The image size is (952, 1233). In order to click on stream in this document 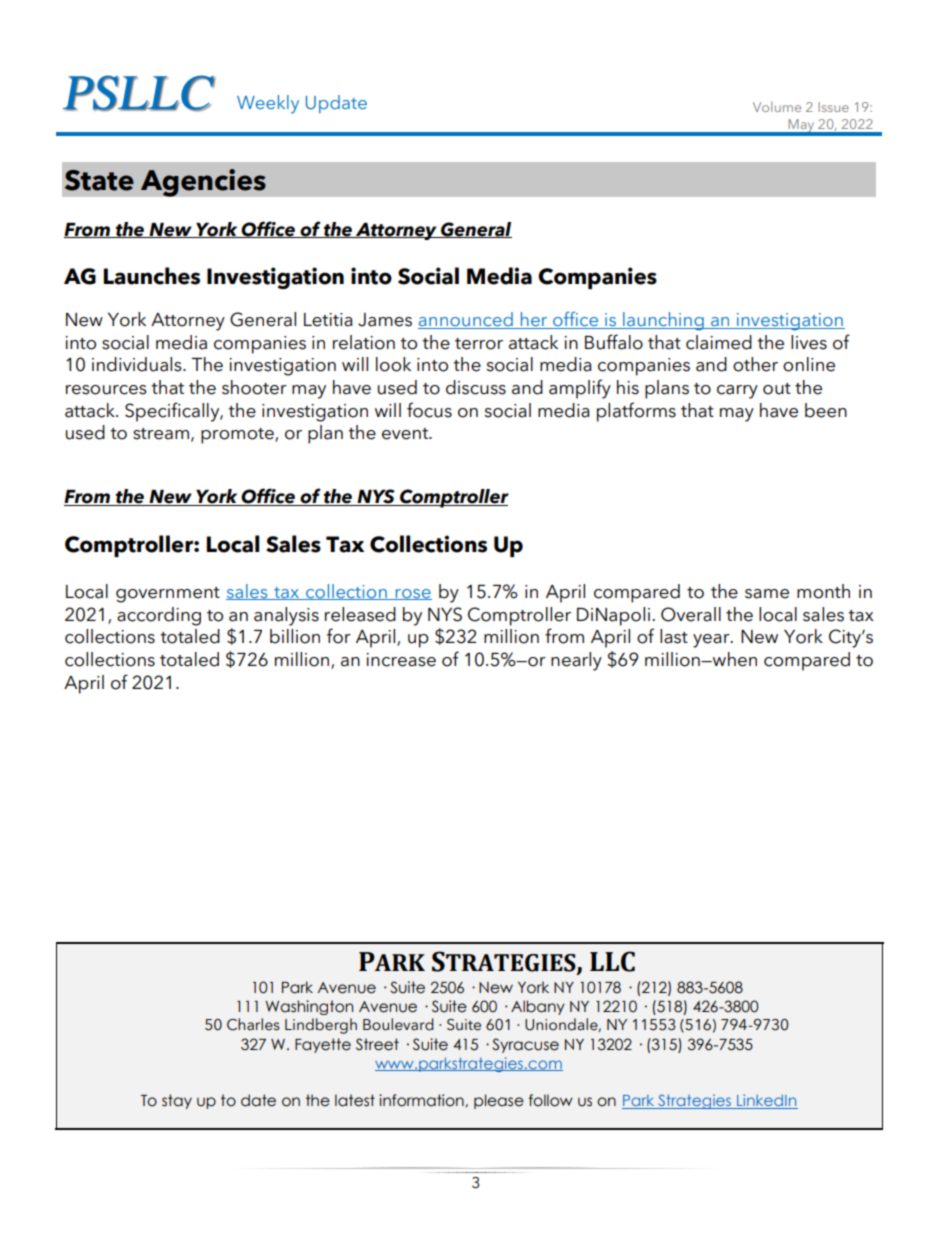, I will do `click(161, 434)`.
